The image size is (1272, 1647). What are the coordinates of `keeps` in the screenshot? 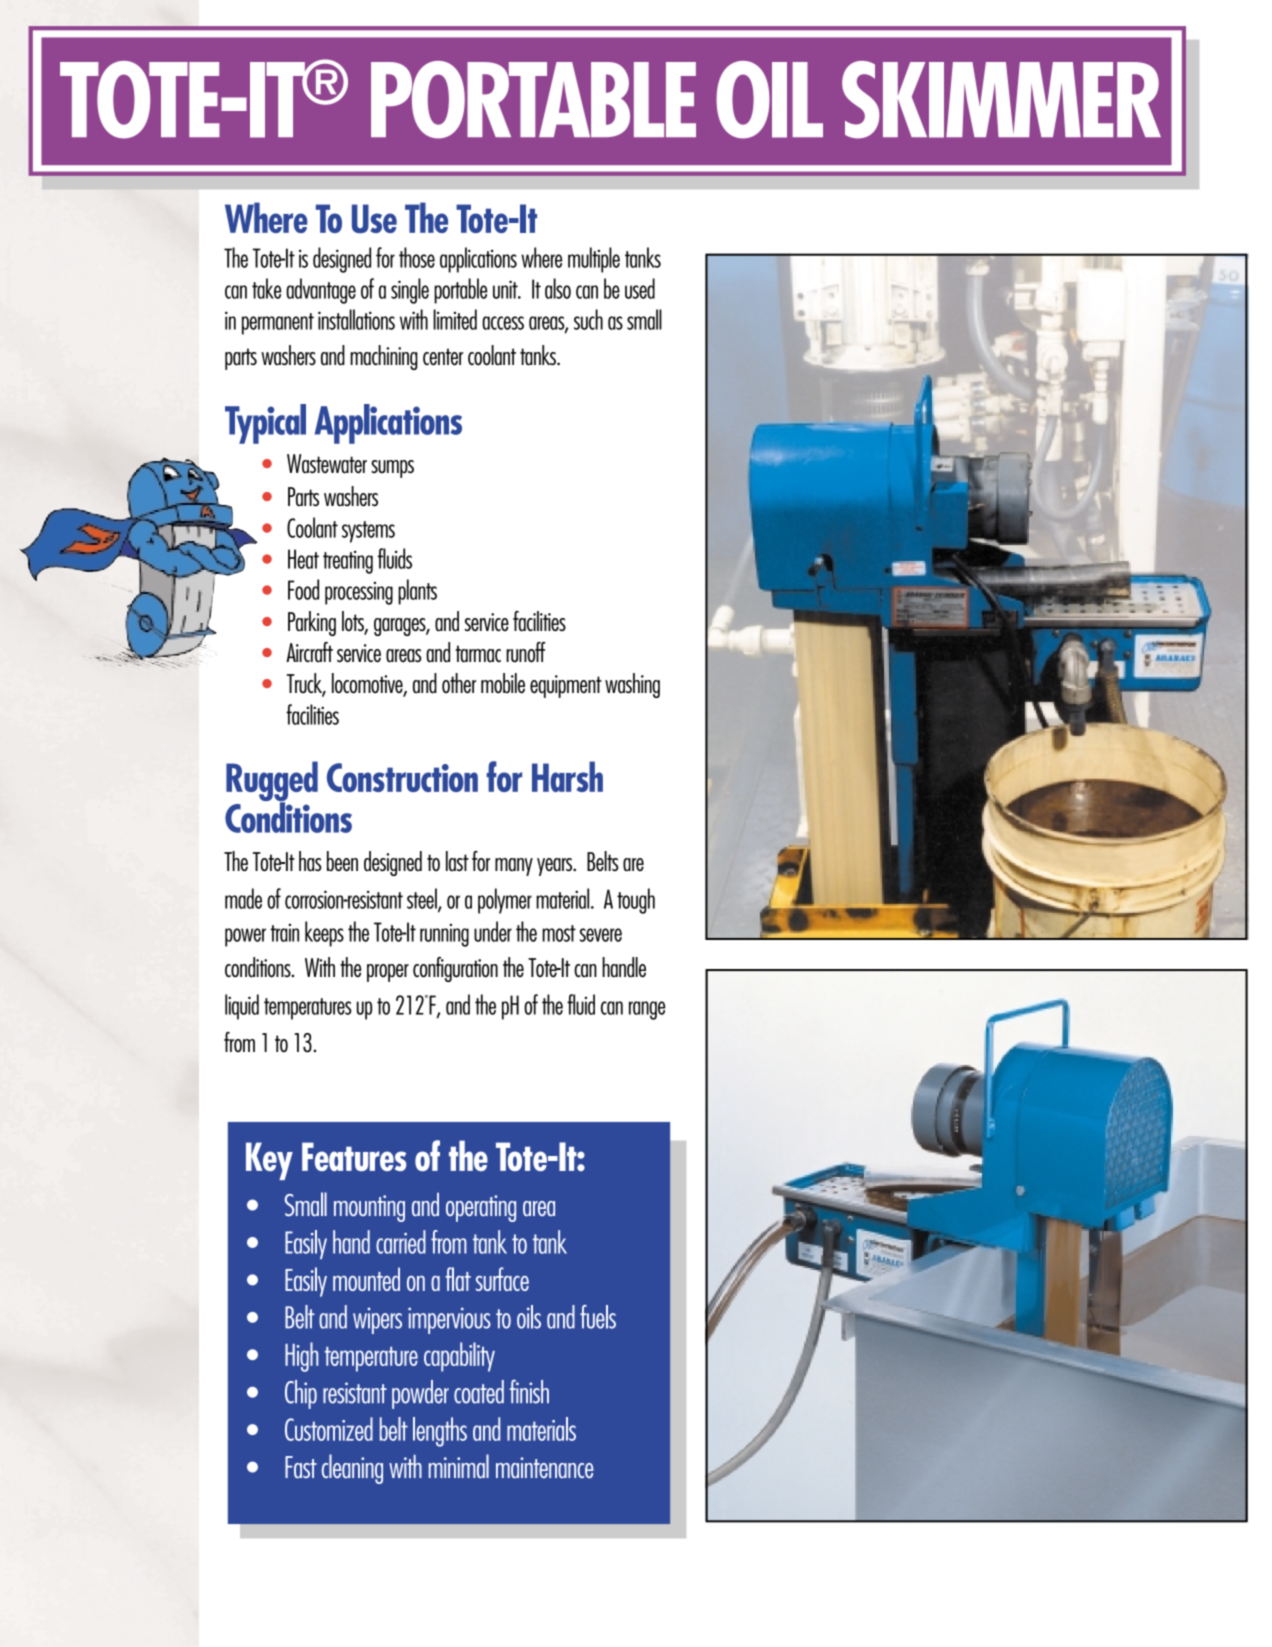 It's located at (324, 934).
